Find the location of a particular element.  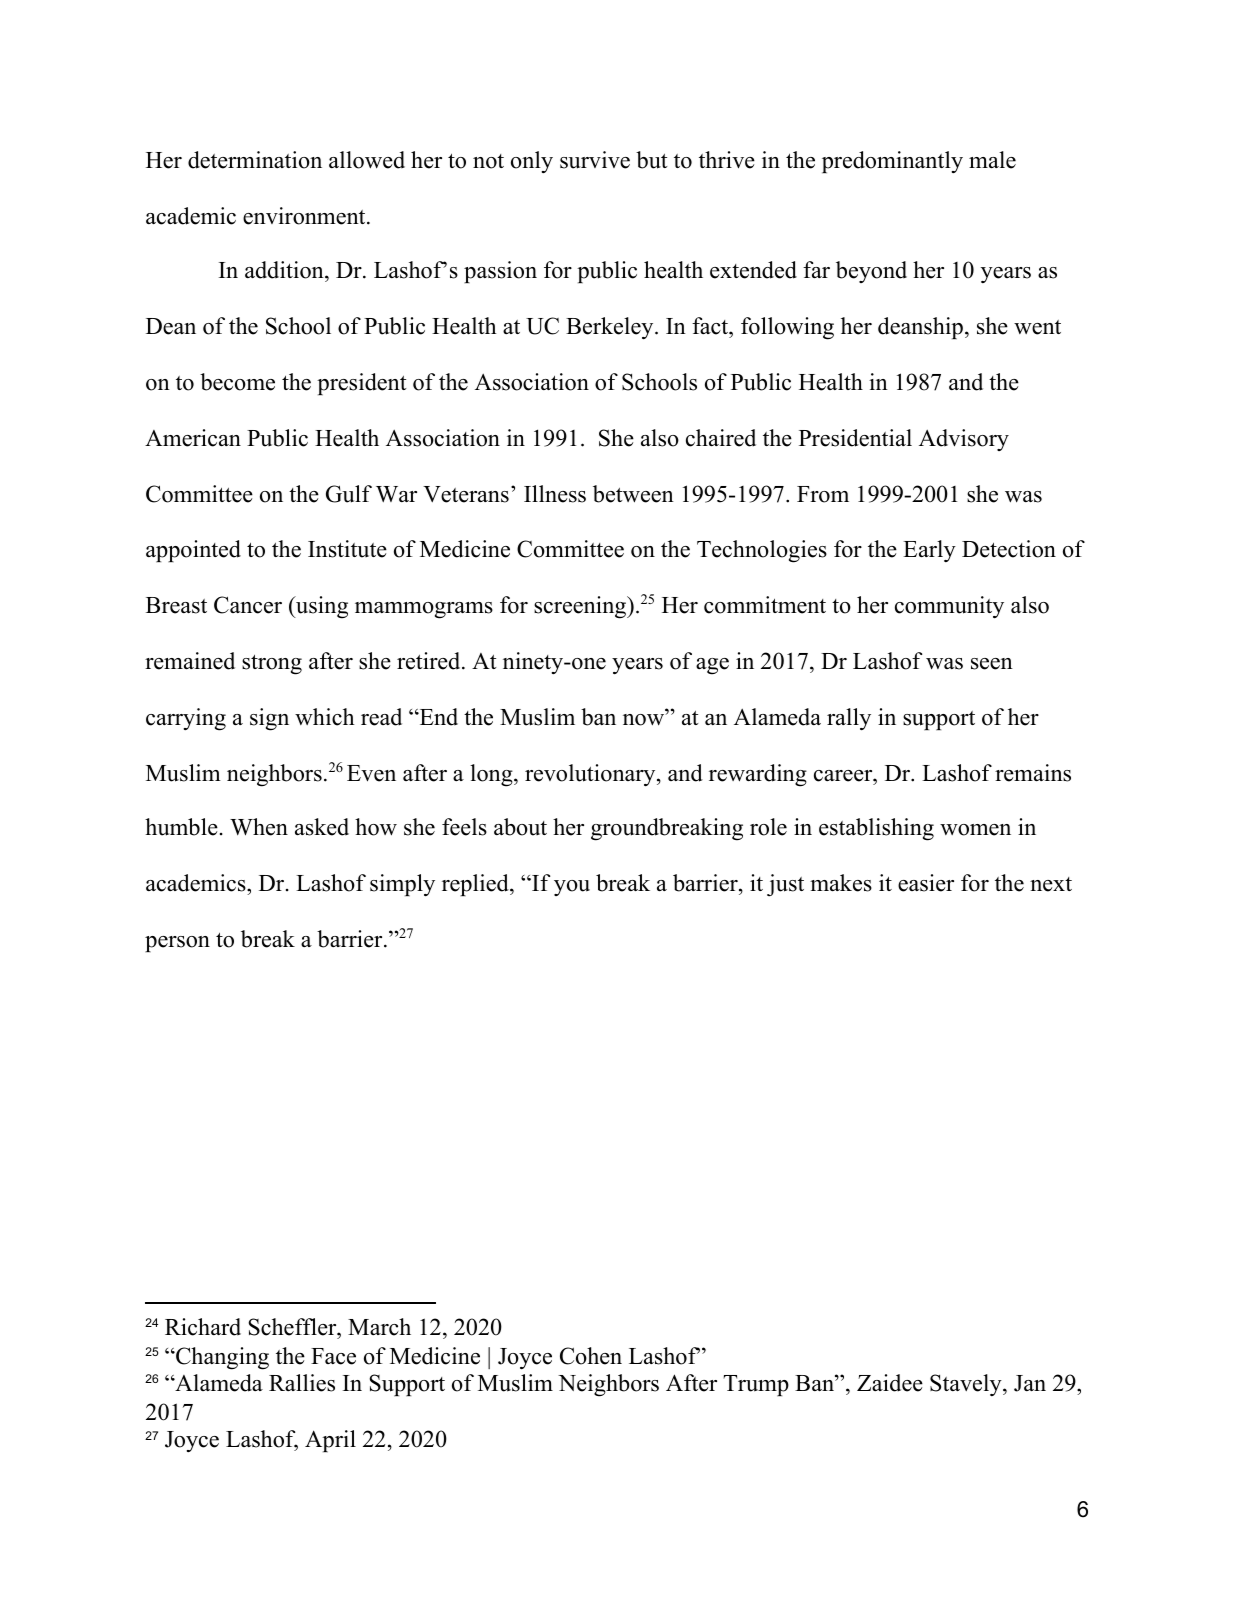

Jan is located at coordinates (1030, 1383).
